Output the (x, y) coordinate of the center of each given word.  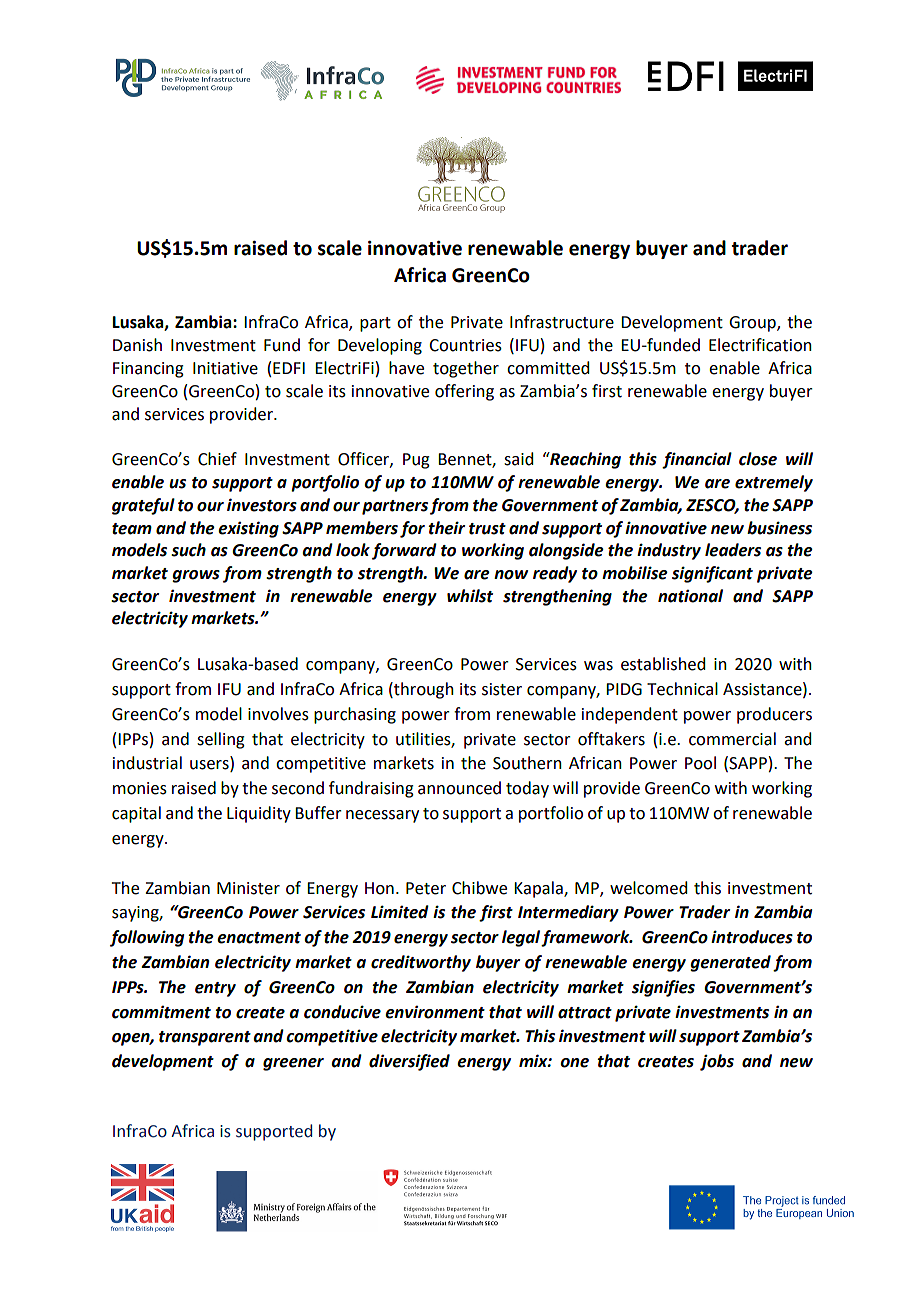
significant (712, 574)
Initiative (225, 368)
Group (753, 324)
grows (196, 576)
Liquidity (259, 814)
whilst (470, 596)
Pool (700, 763)
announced (459, 788)
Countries (465, 345)
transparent (205, 1038)
